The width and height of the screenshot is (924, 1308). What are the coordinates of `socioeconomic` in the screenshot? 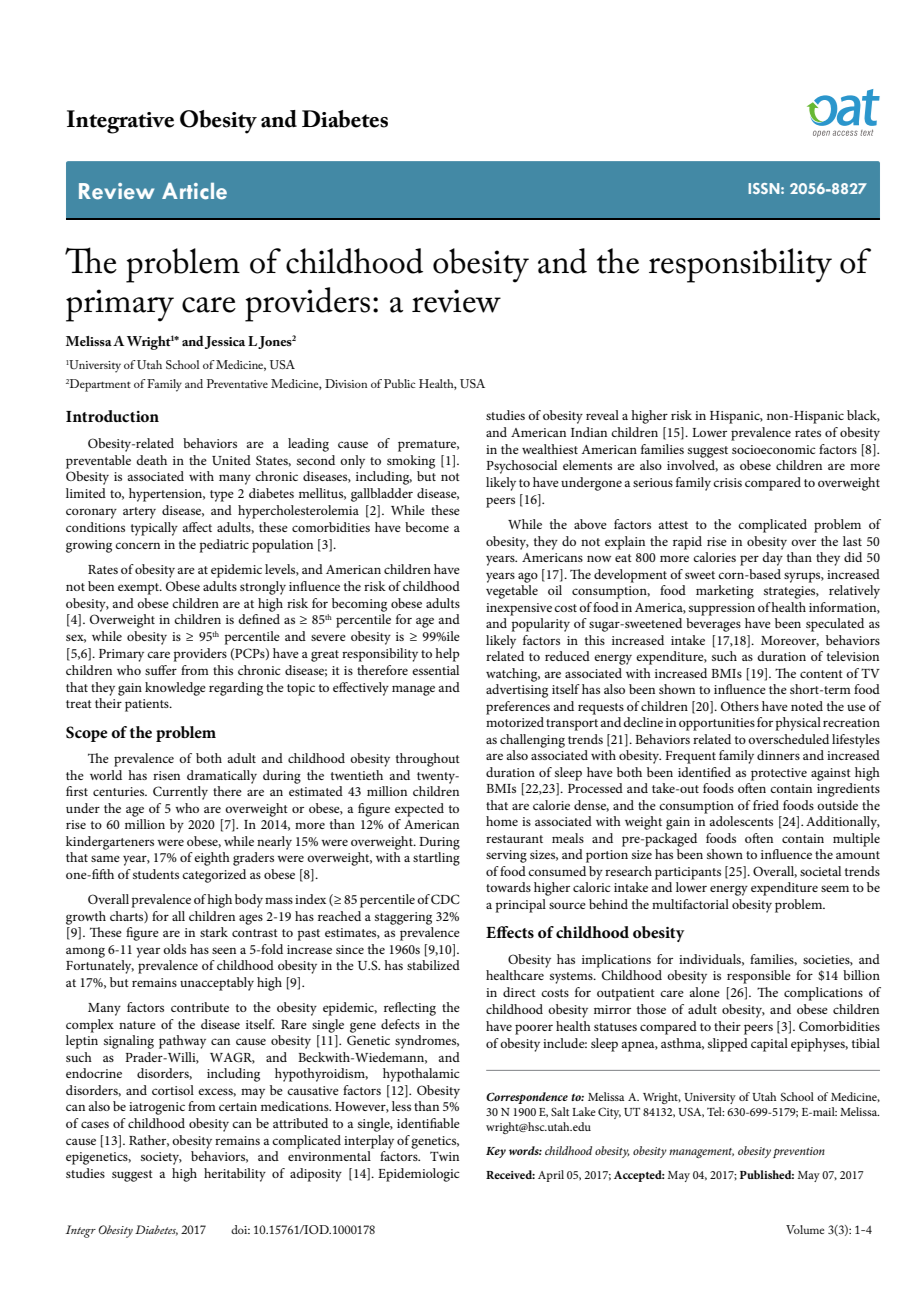 It's located at (774, 449).
